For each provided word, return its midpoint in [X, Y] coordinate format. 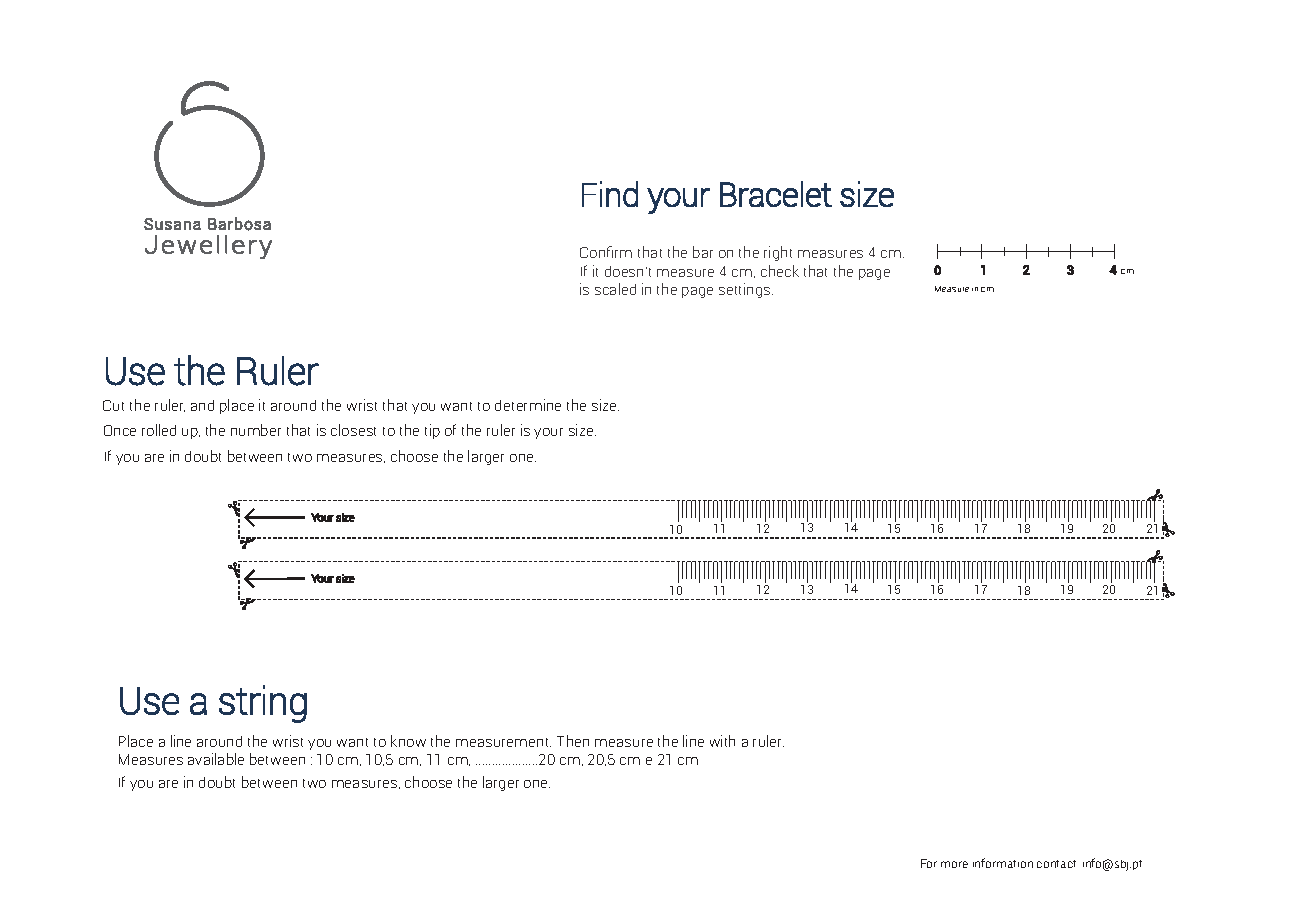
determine [528, 405]
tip [432, 431]
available [216, 759]
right [778, 253]
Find [610, 194]
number [256, 430]
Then [573, 741]
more [954, 864]
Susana [172, 224]
